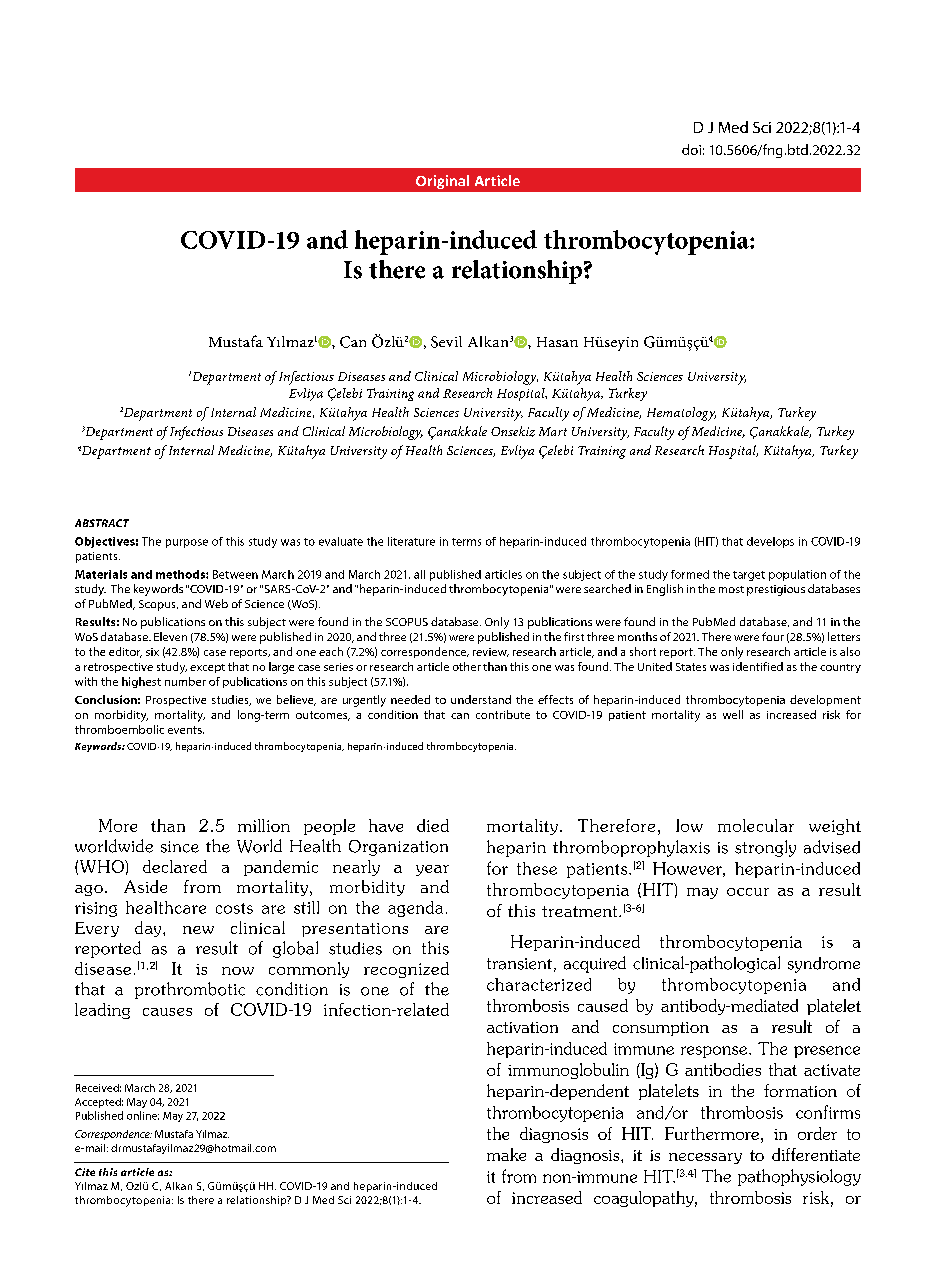  Describe the element at coordinates (503, 714) in the image. I see `contribute` at that location.
